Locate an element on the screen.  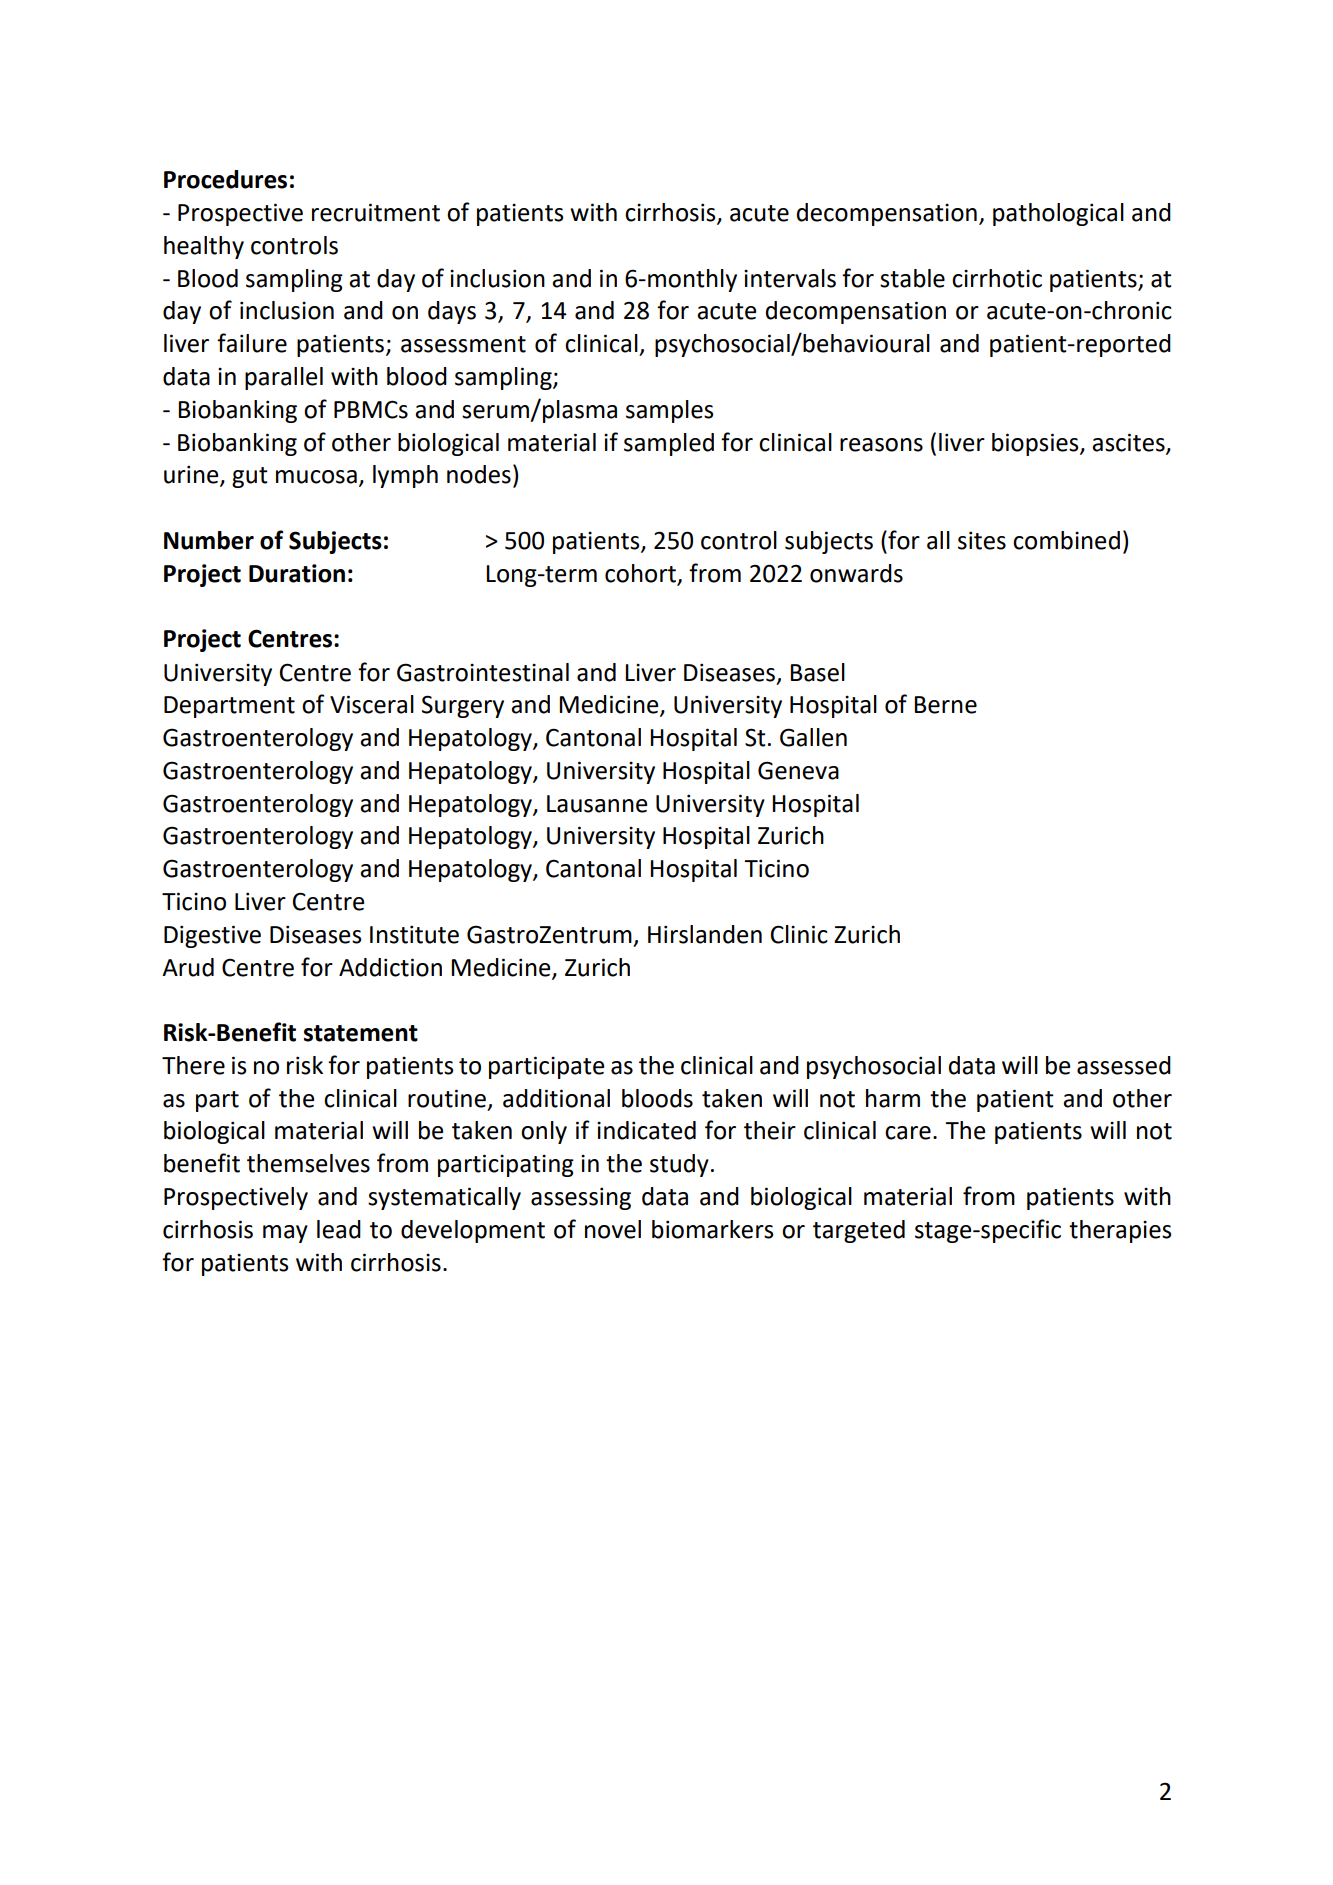
Visceral is located at coordinates (372, 704).
